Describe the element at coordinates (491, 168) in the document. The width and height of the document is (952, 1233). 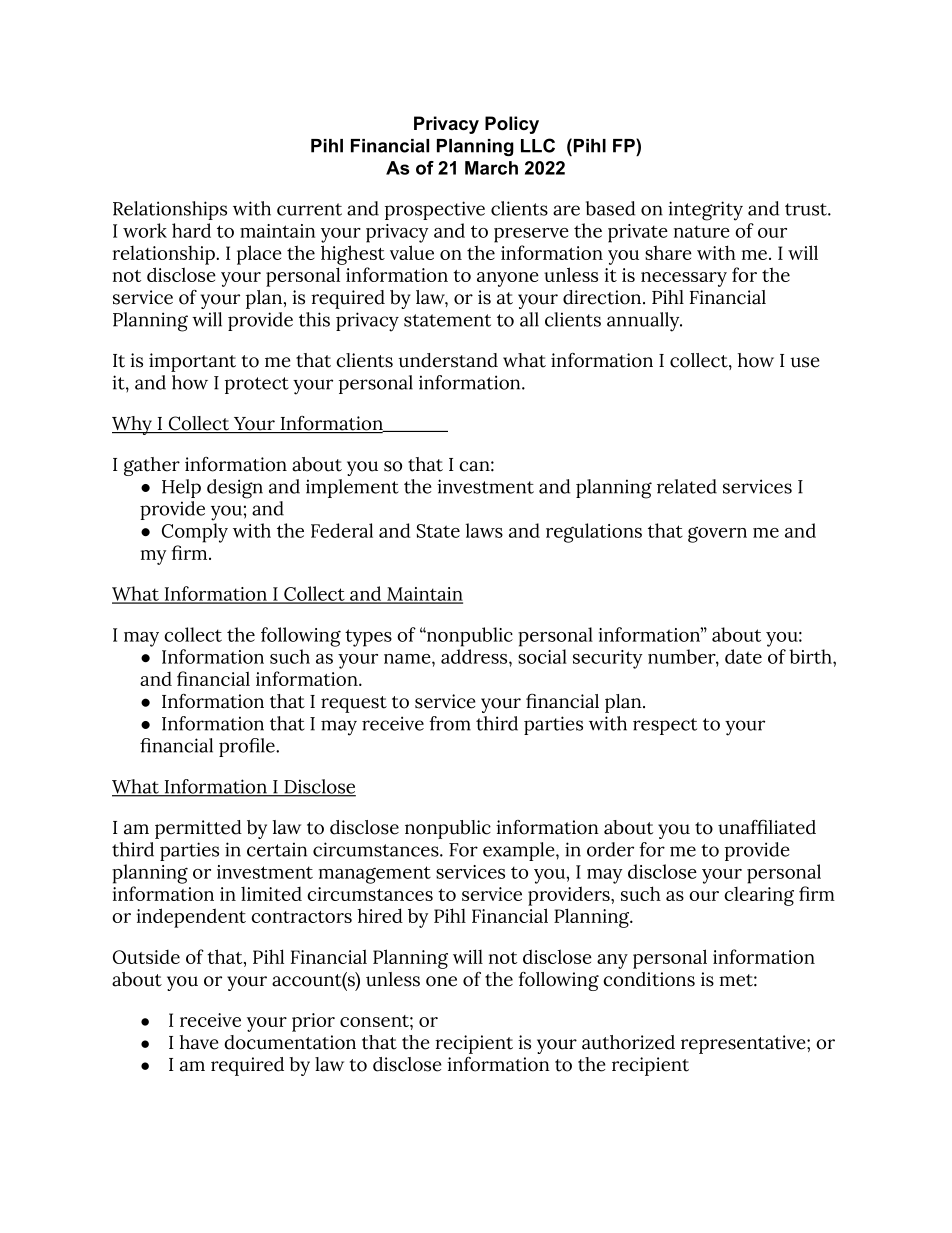
I see `March` at that location.
